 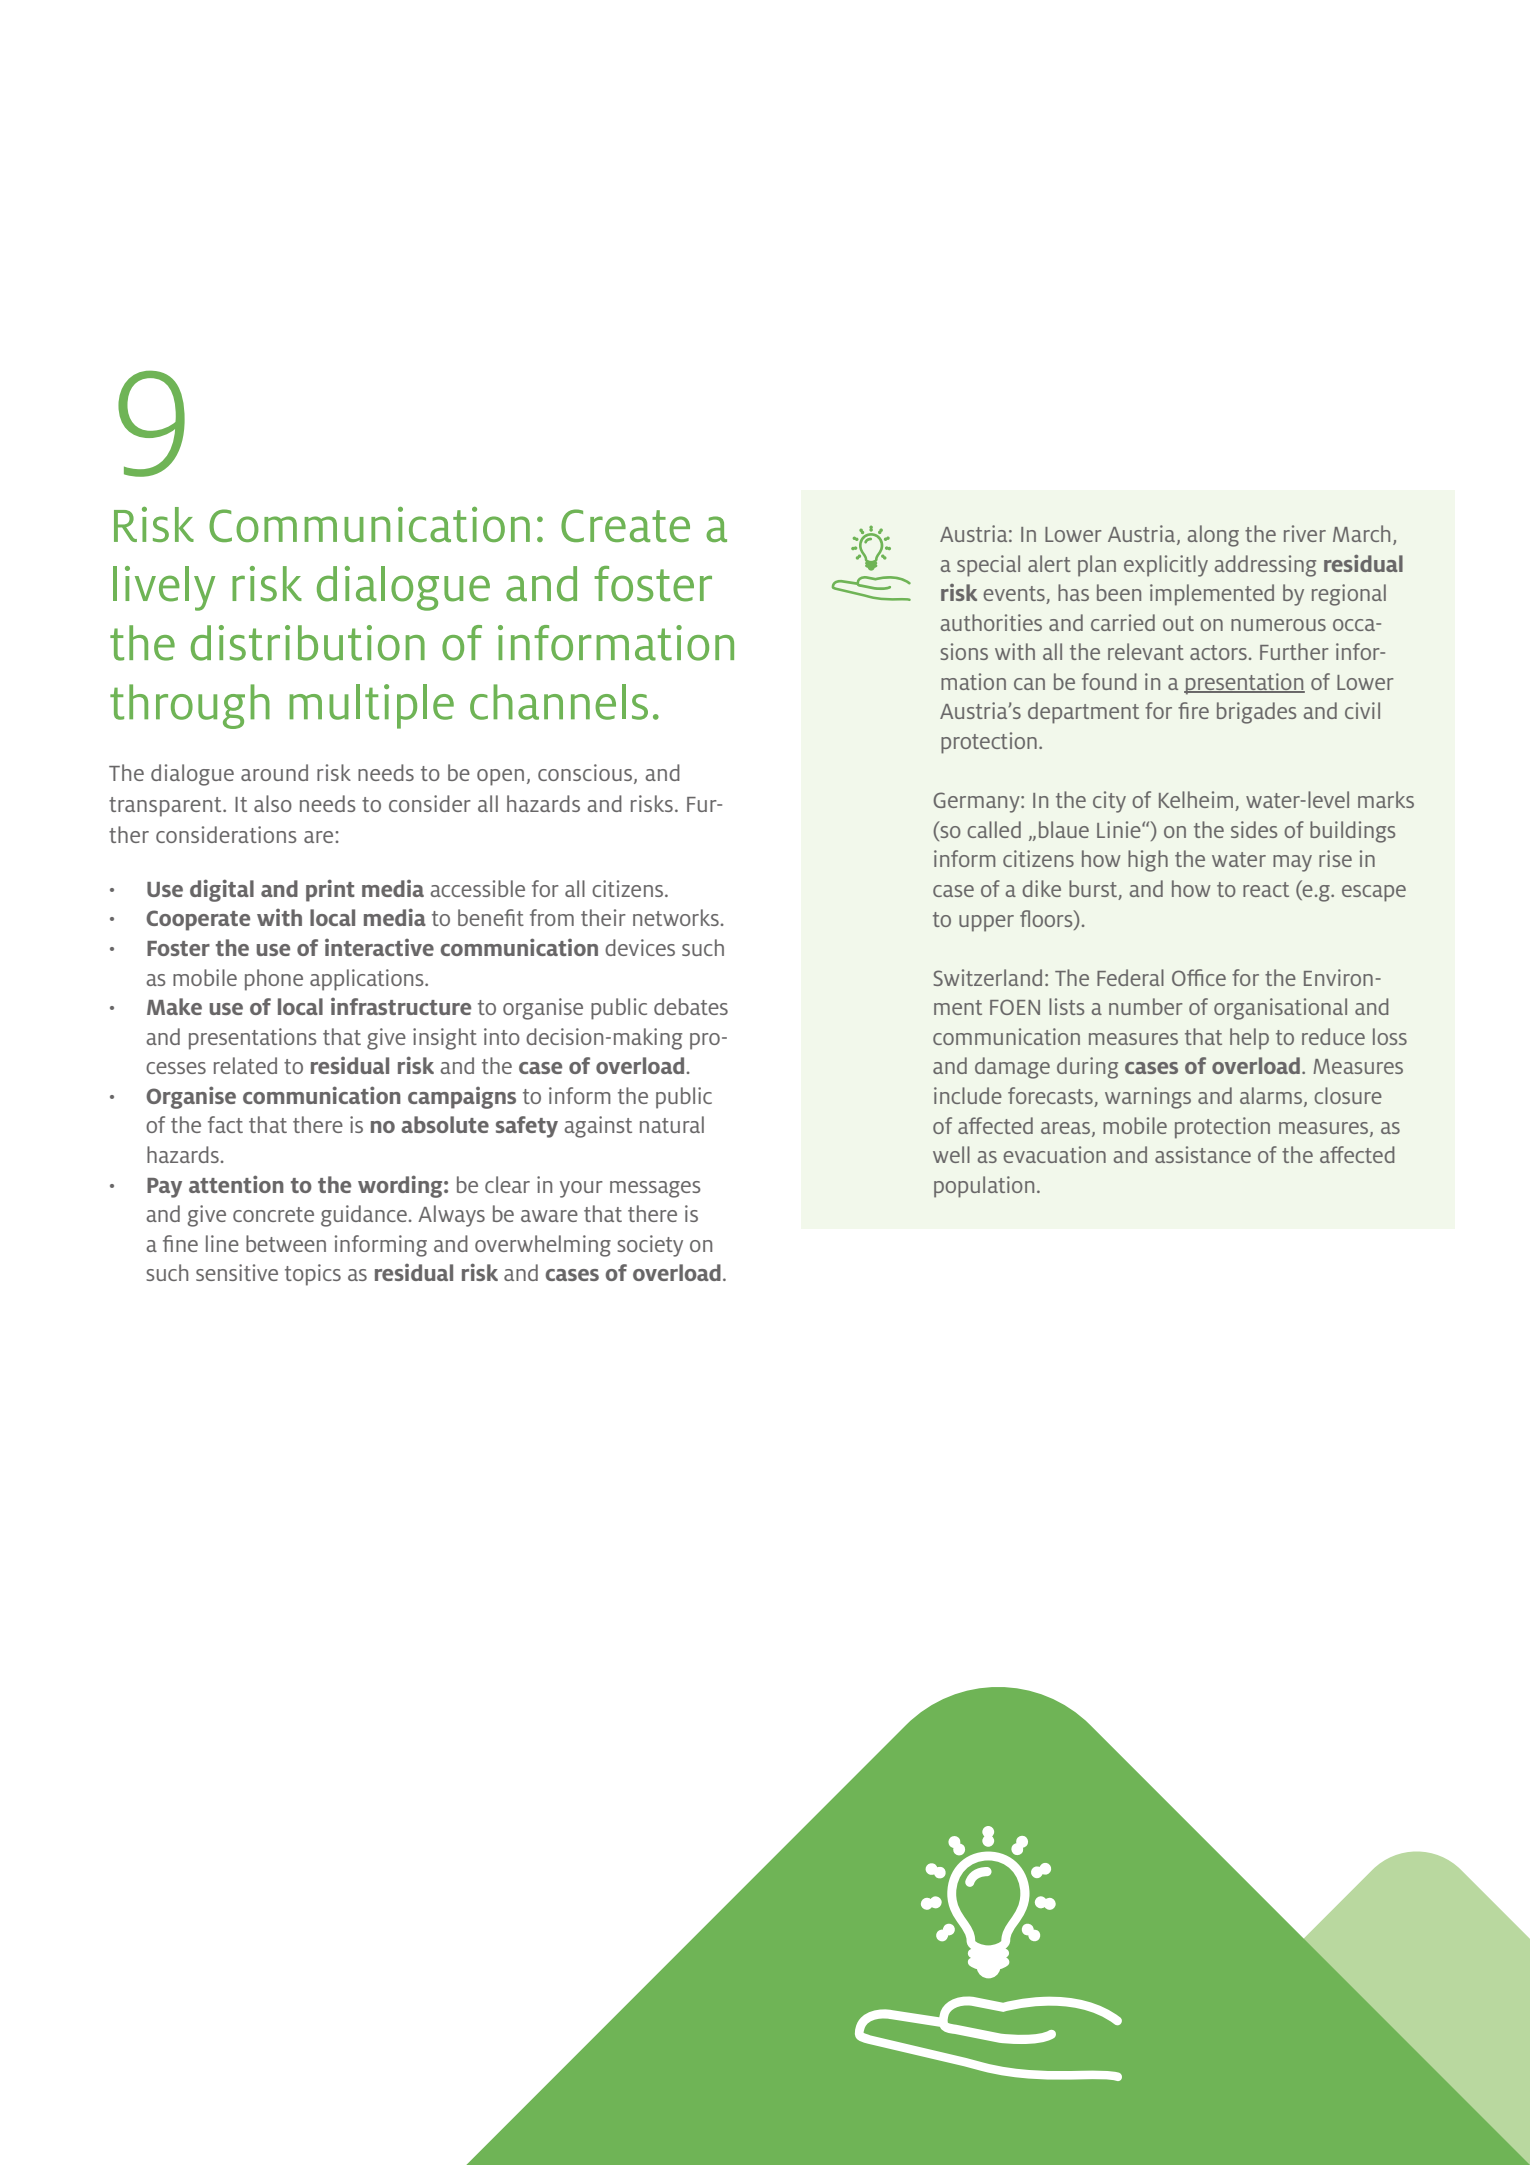 I want to click on lively, so click(x=164, y=588).
